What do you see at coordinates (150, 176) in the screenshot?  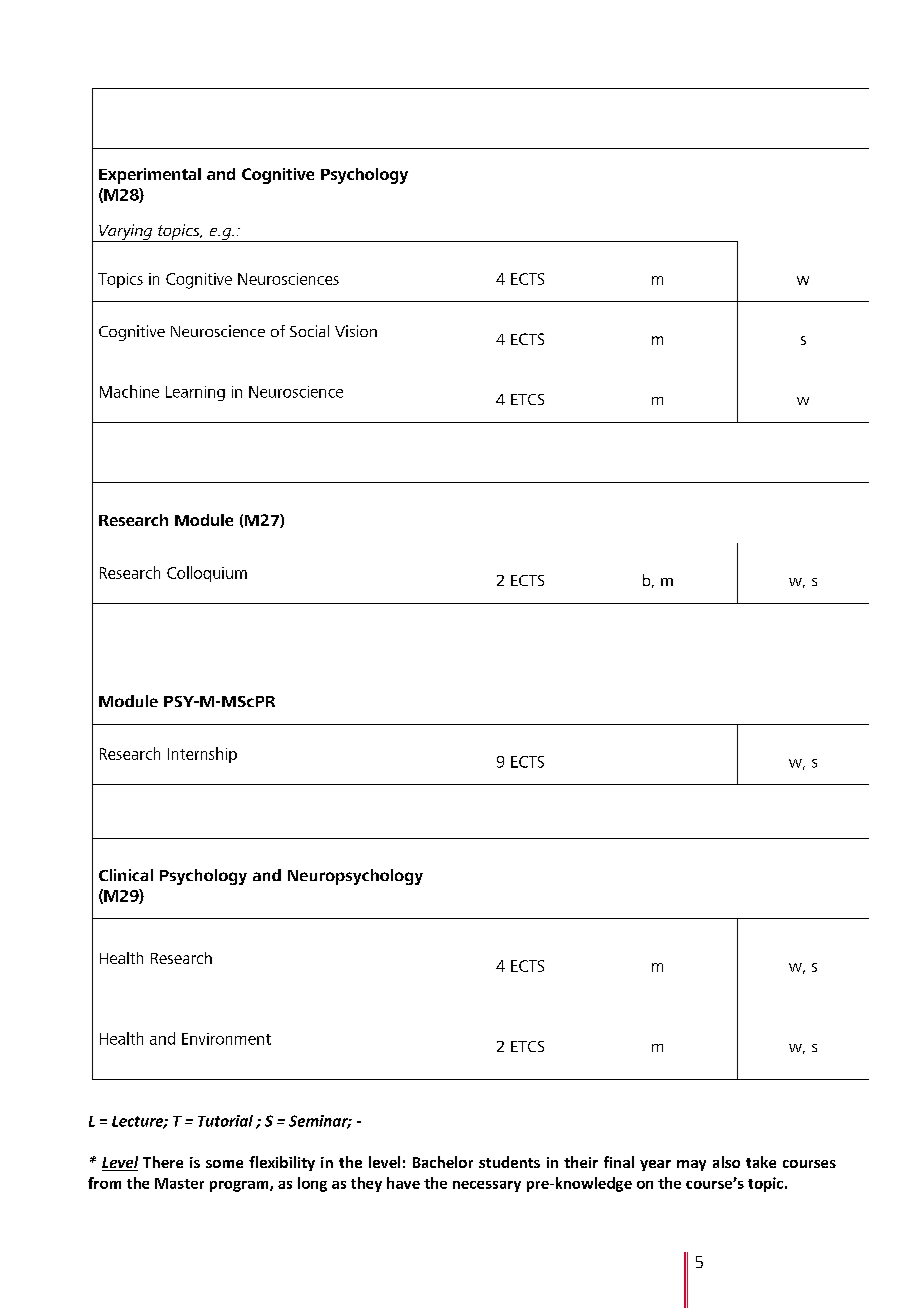 I see `Experimental` at bounding box center [150, 176].
